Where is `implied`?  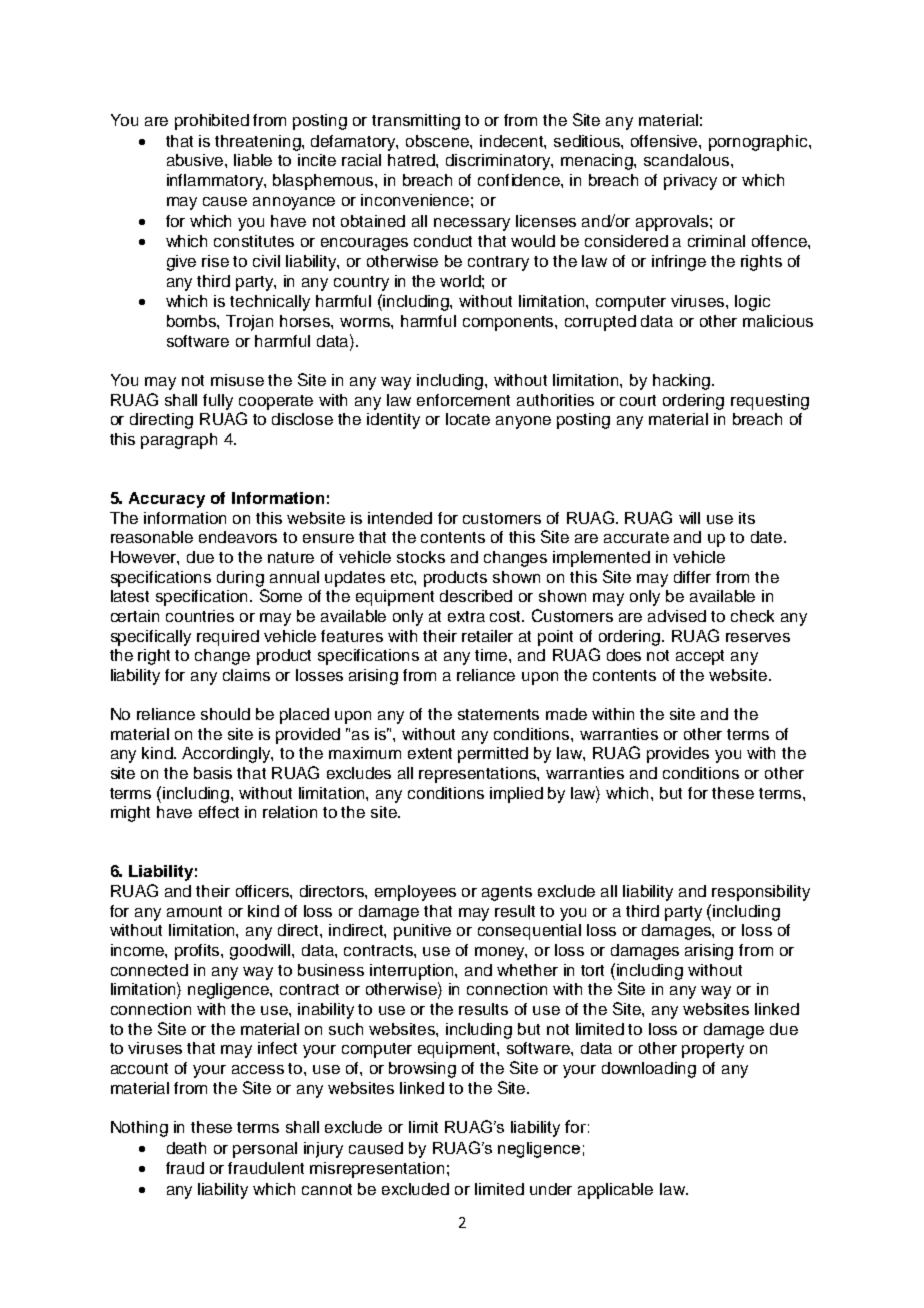 implied is located at coordinates (516, 795).
